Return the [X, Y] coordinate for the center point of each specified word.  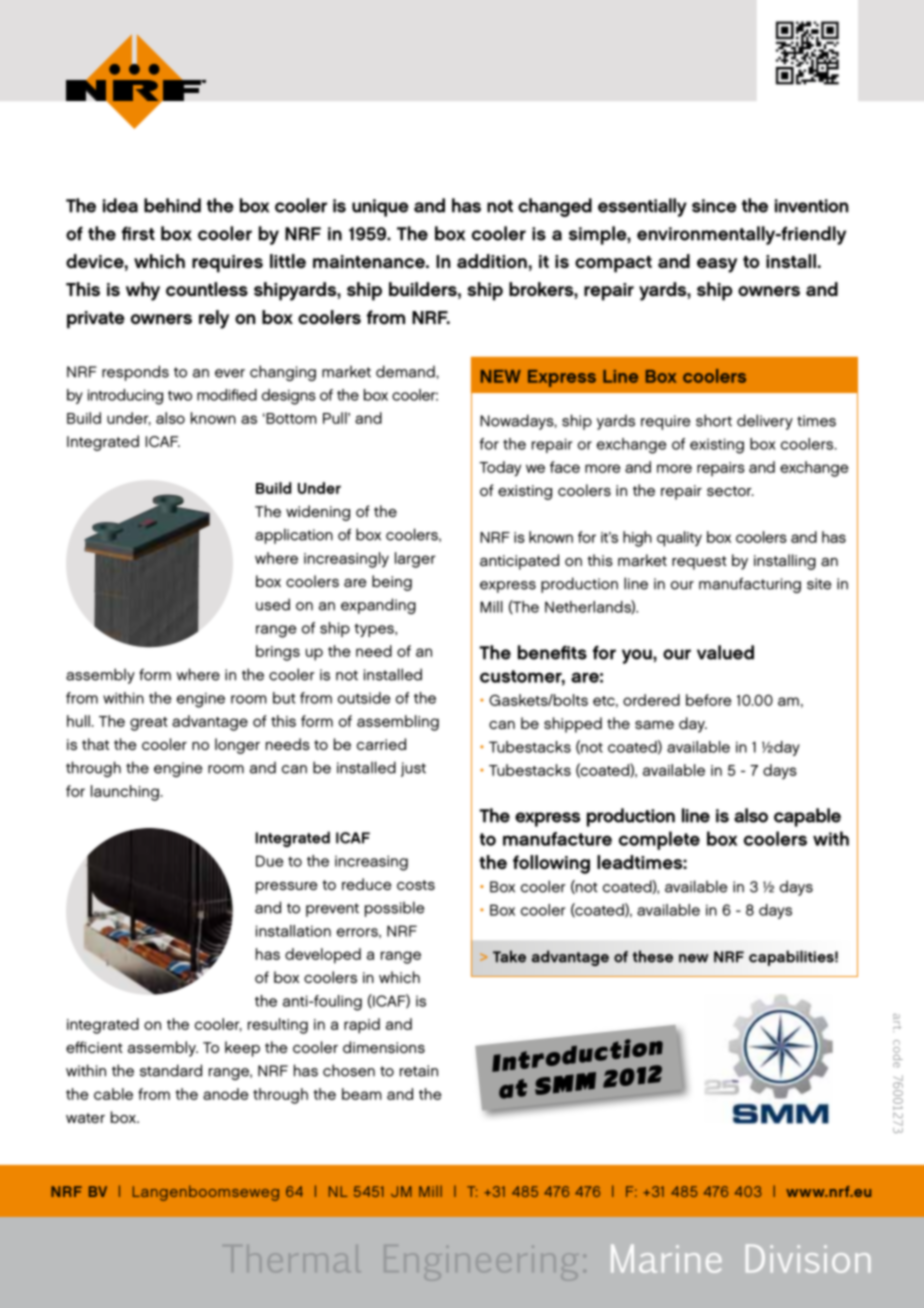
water [85, 1118]
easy [717, 265]
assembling [398, 723]
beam [362, 1094]
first [138, 233]
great [149, 724]
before [709, 700]
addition [492, 261]
